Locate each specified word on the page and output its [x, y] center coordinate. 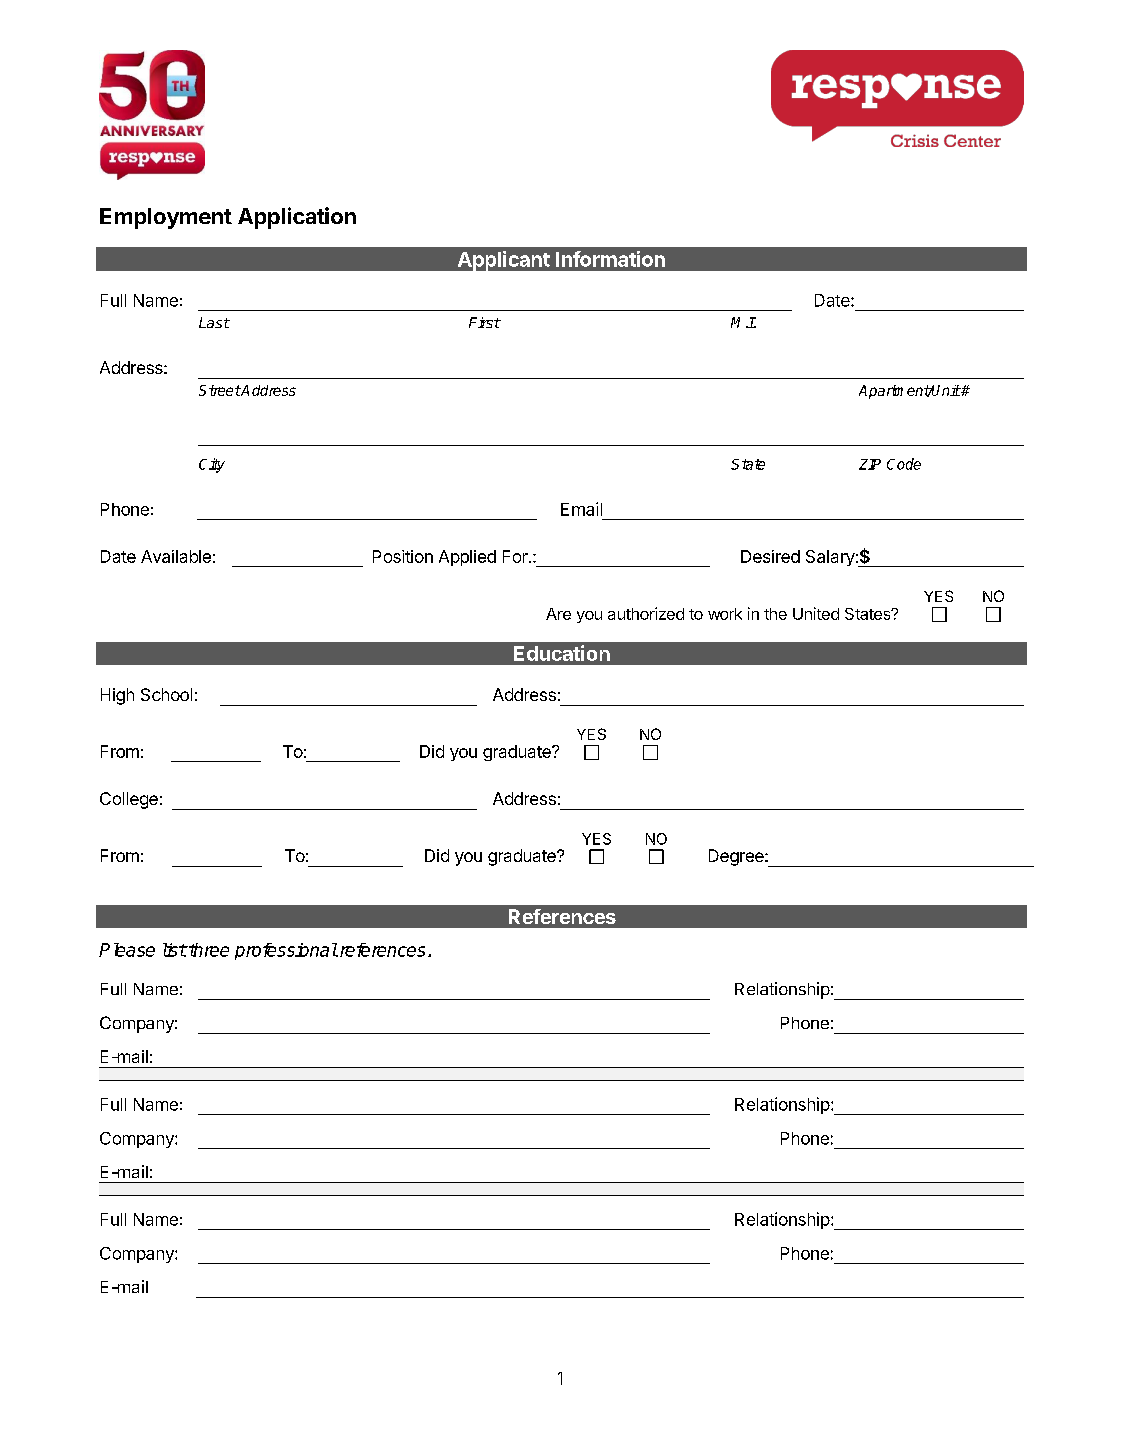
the [775, 614]
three [208, 950]
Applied [467, 558]
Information [610, 259]
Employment [166, 218]
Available [176, 556]
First [485, 322]
